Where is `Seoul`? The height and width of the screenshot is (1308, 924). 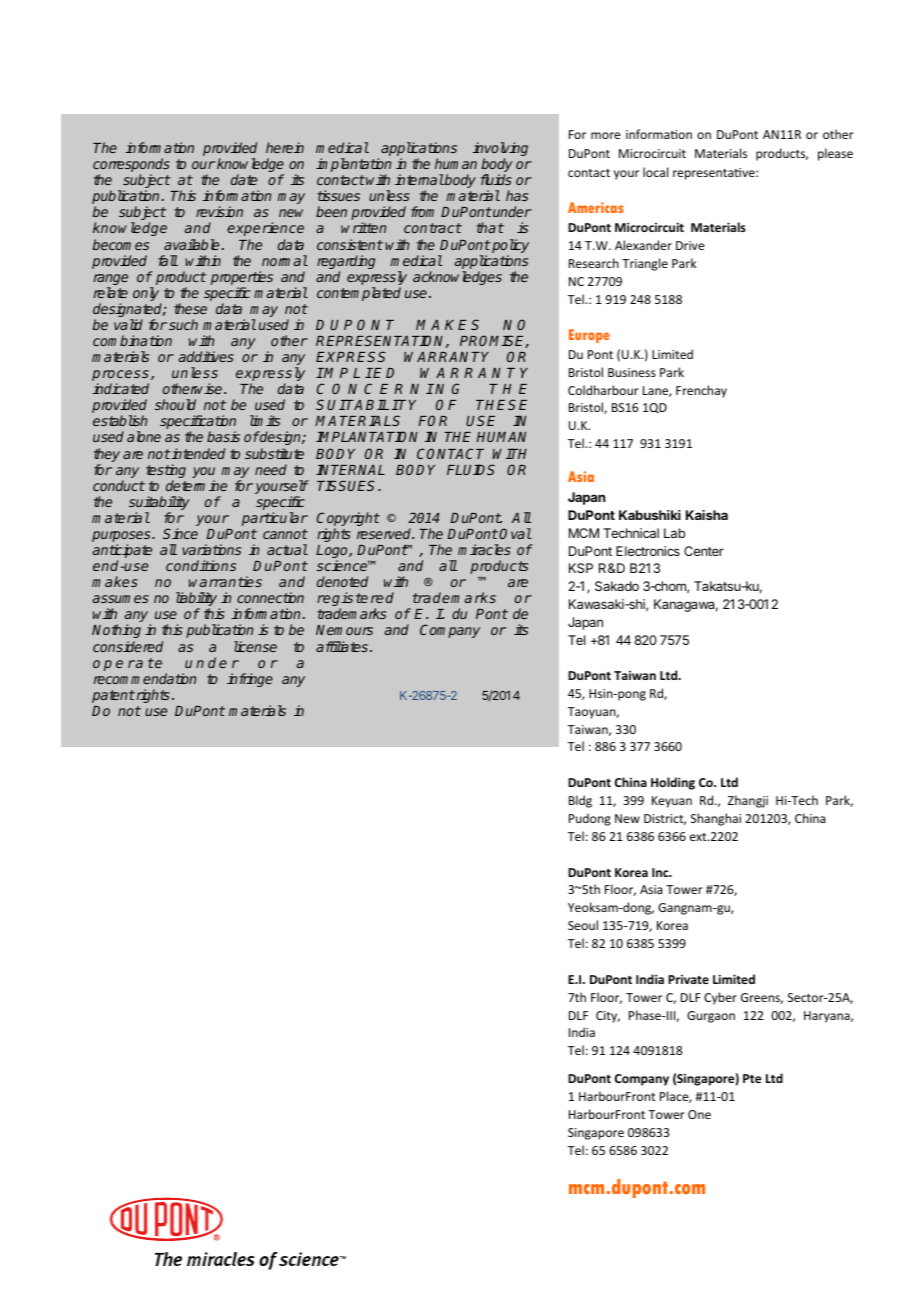 Seoul is located at coordinates (583, 925).
